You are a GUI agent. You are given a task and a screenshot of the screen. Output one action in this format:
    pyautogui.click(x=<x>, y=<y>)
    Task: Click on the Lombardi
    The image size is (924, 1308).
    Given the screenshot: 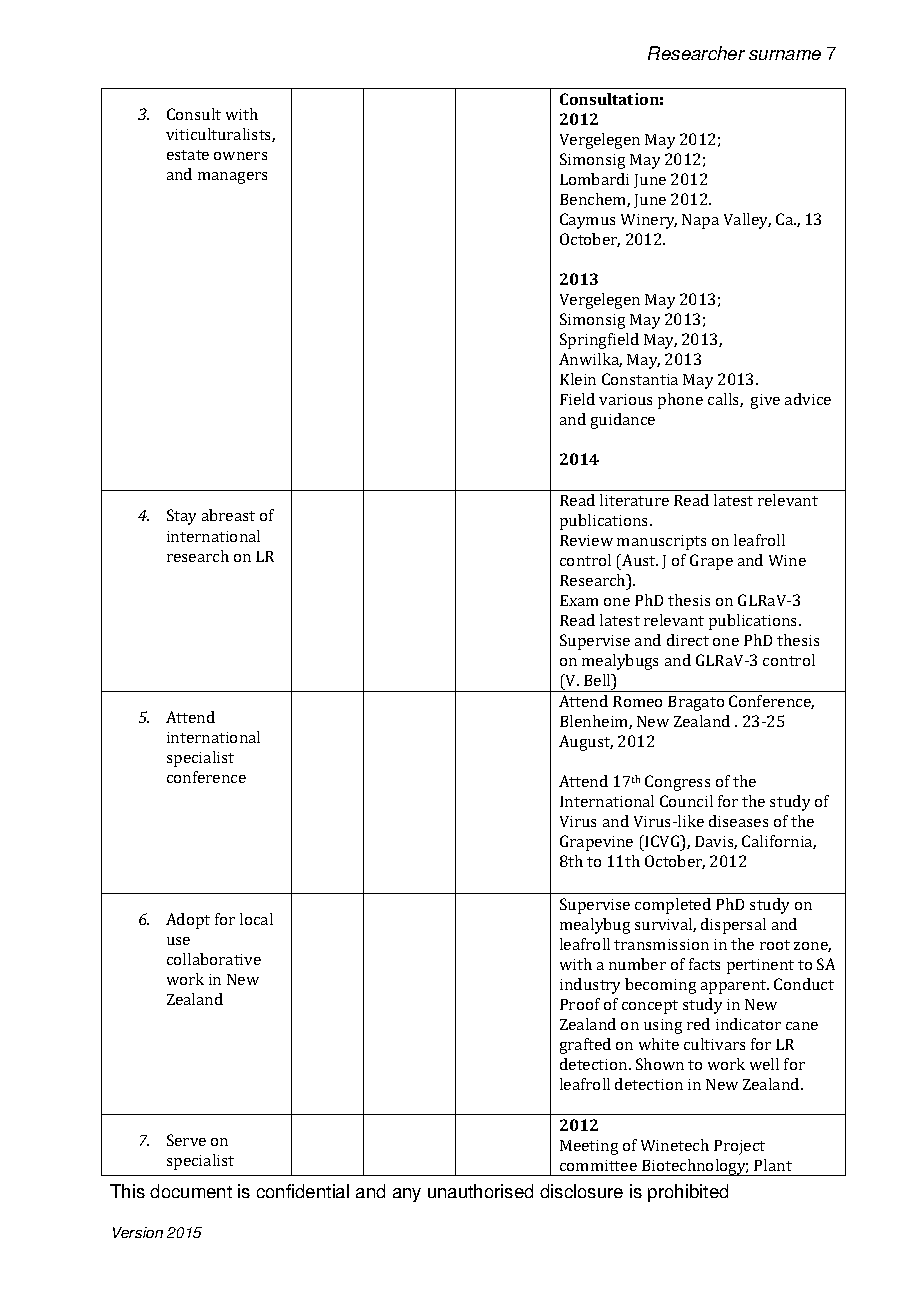 What is the action you would take?
    pyautogui.click(x=594, y=179)
